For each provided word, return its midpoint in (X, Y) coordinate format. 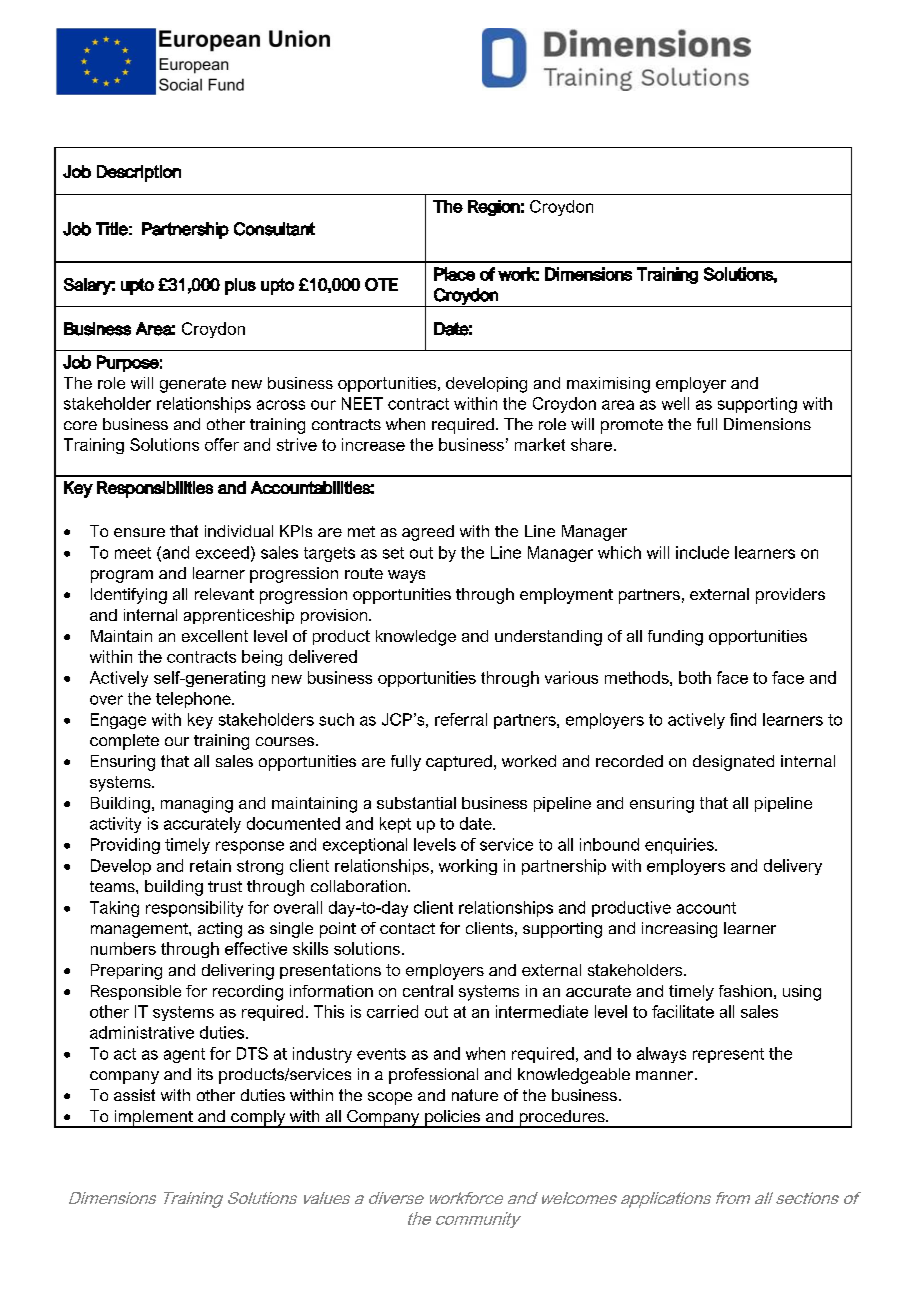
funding (675, 638)
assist (134, 1095)
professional (433, 1076)
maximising (608, 385)
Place (454, 274)
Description (139, 173)
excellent (215, 636)
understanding (548, 638)
